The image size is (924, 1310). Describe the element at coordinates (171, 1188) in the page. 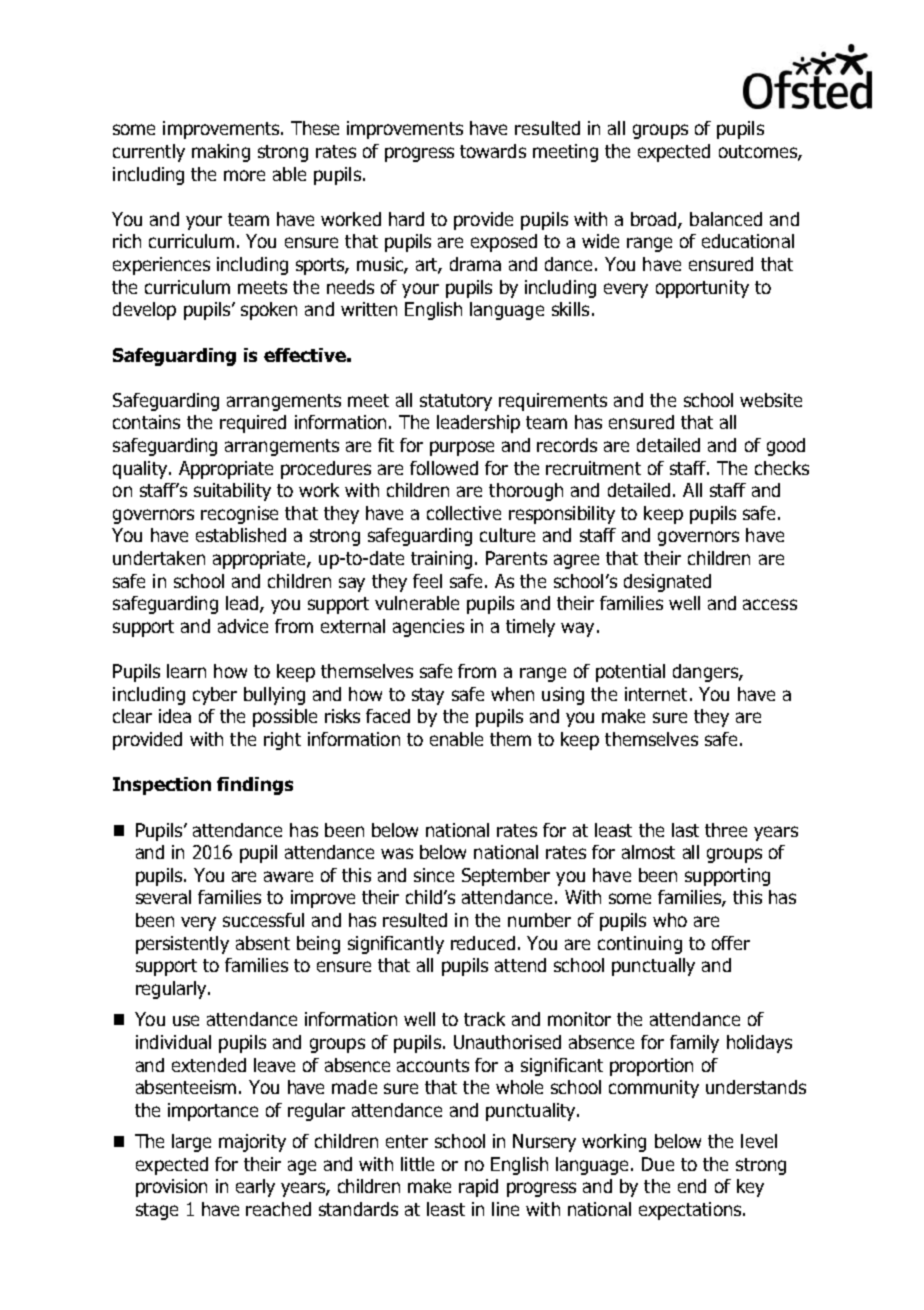

I see `provision` at that location.
